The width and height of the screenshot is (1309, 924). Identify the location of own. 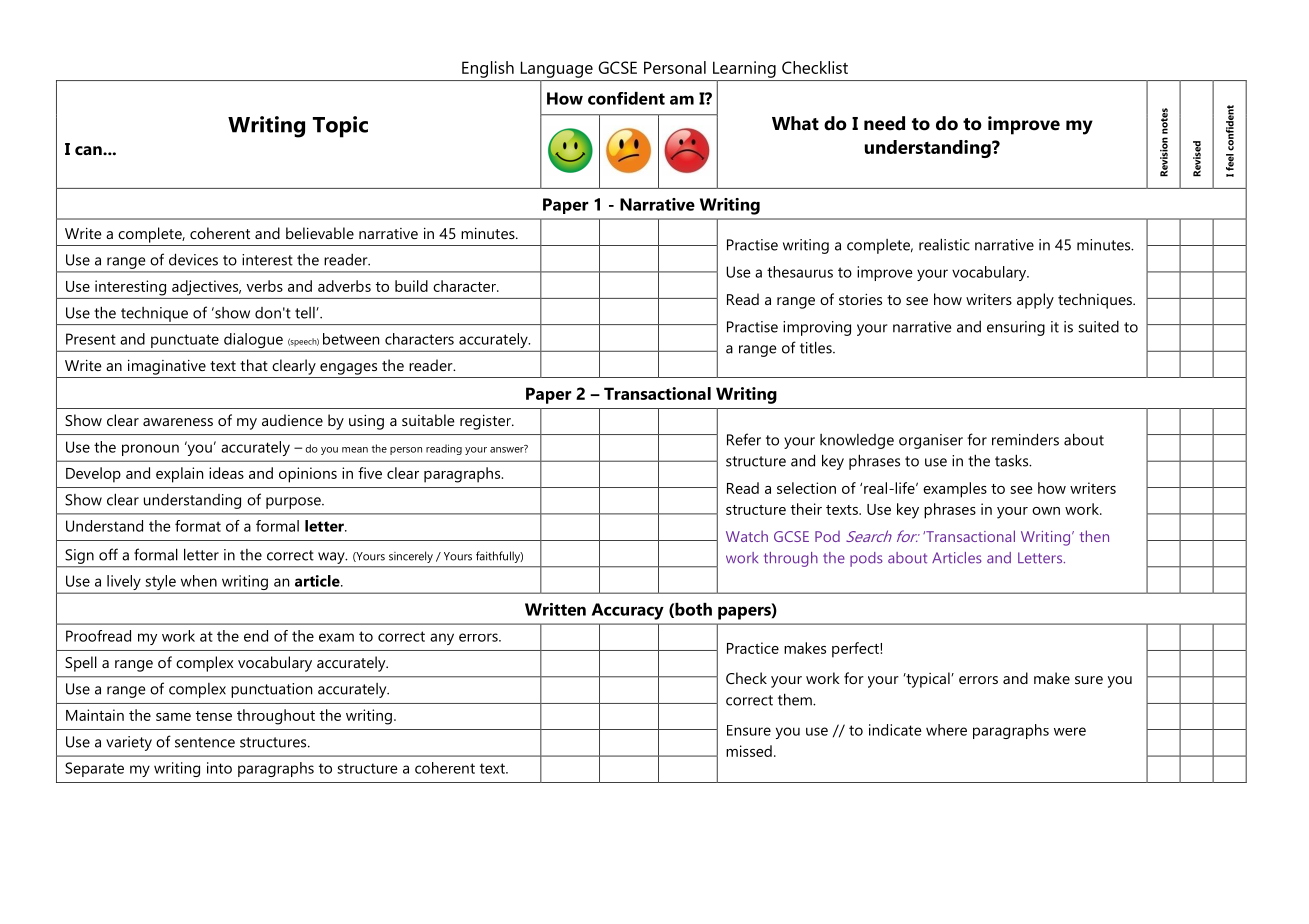
(1046, 511).
